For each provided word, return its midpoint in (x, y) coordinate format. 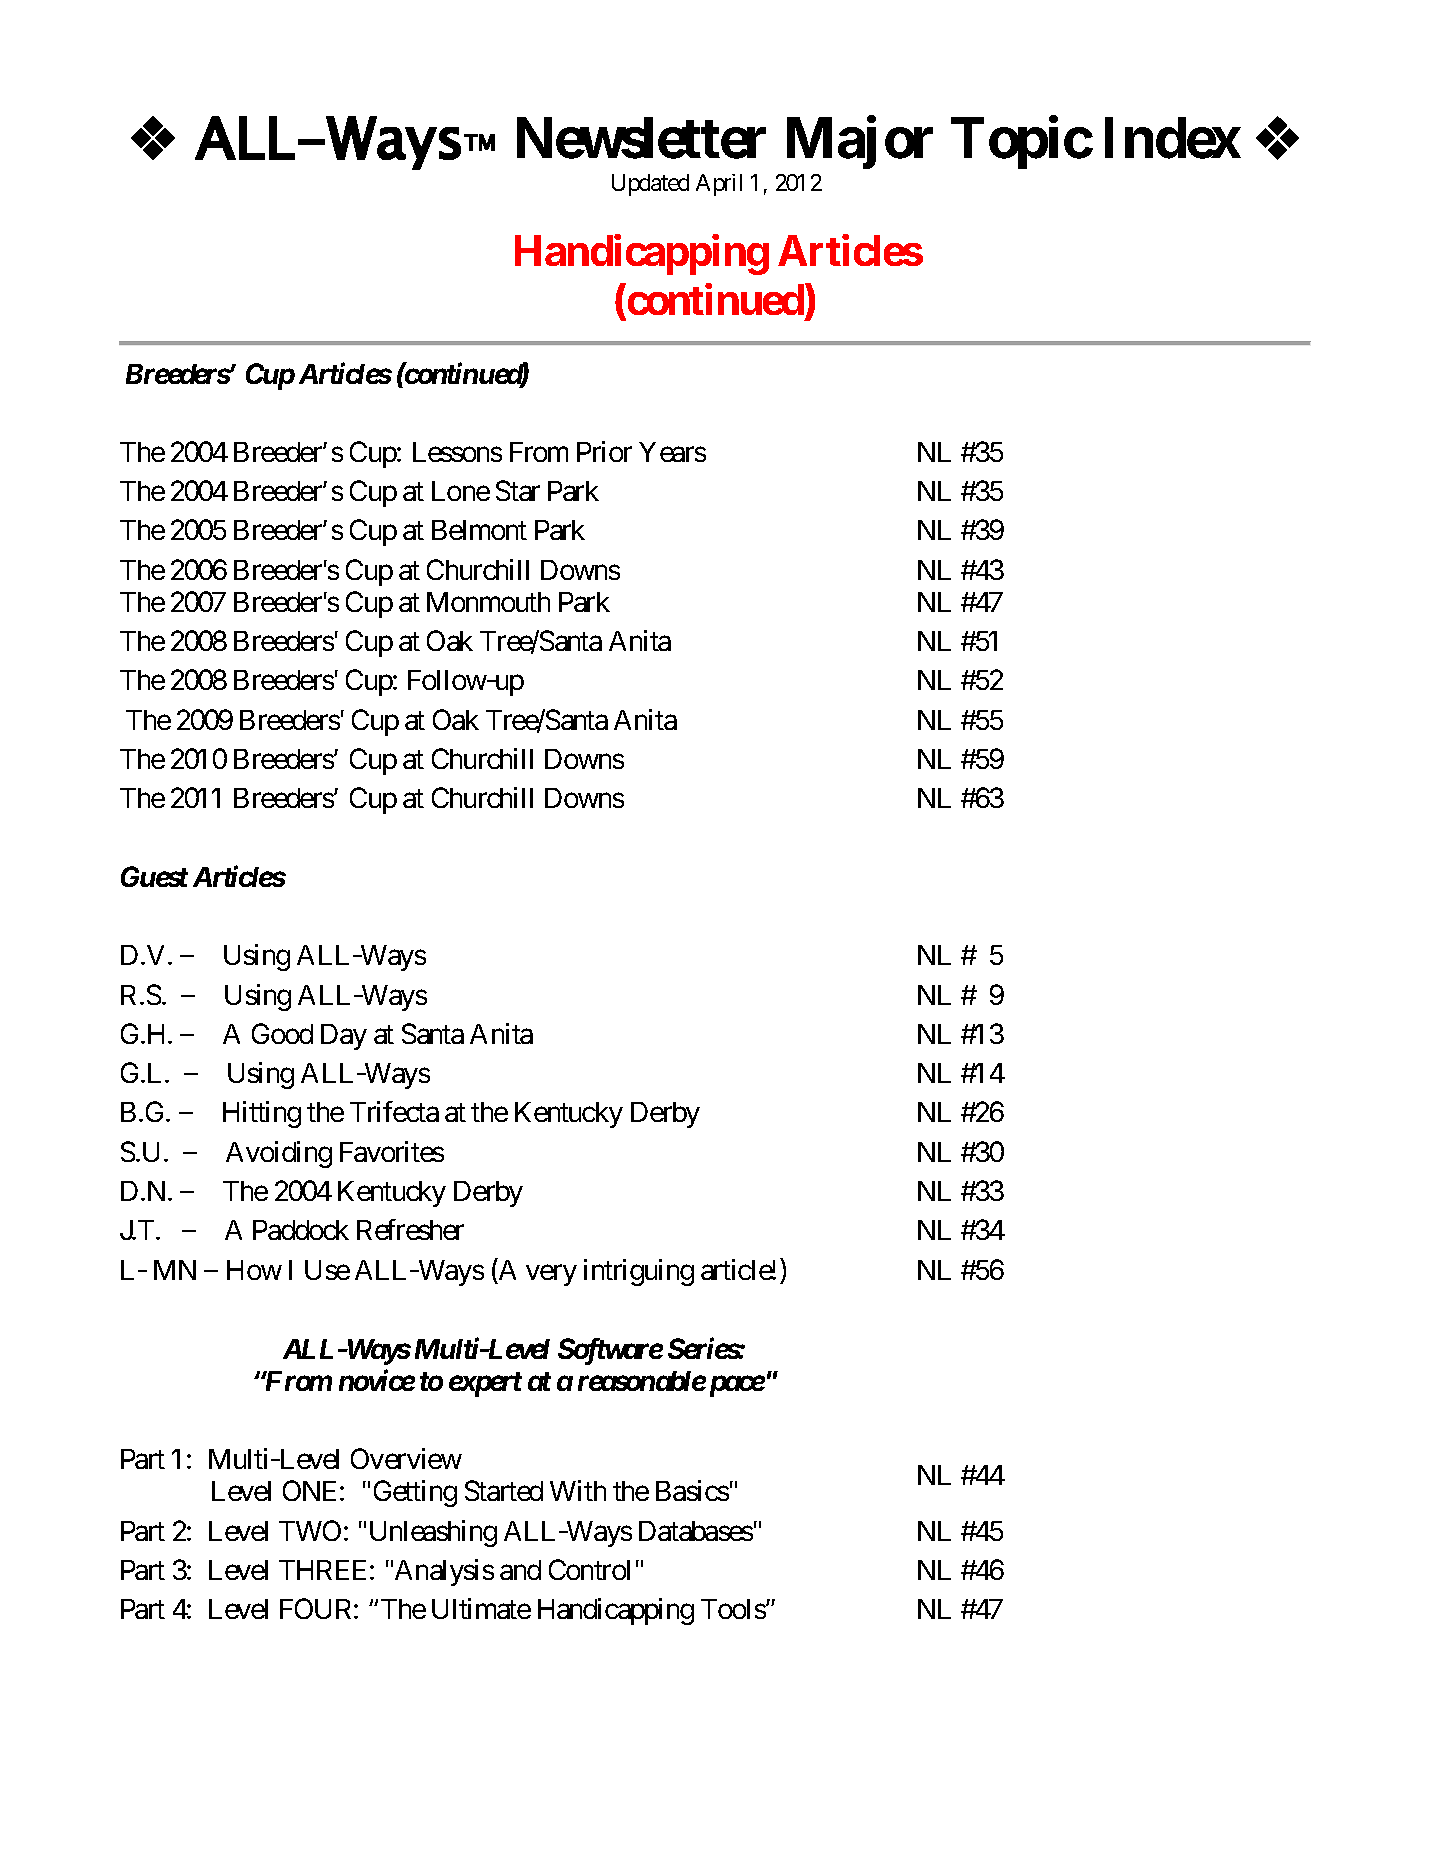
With (578, 1490)
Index (1172, 138)
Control (589, 1569)
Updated (650, 185)
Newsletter (641, 138)
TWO (310, 1530)
